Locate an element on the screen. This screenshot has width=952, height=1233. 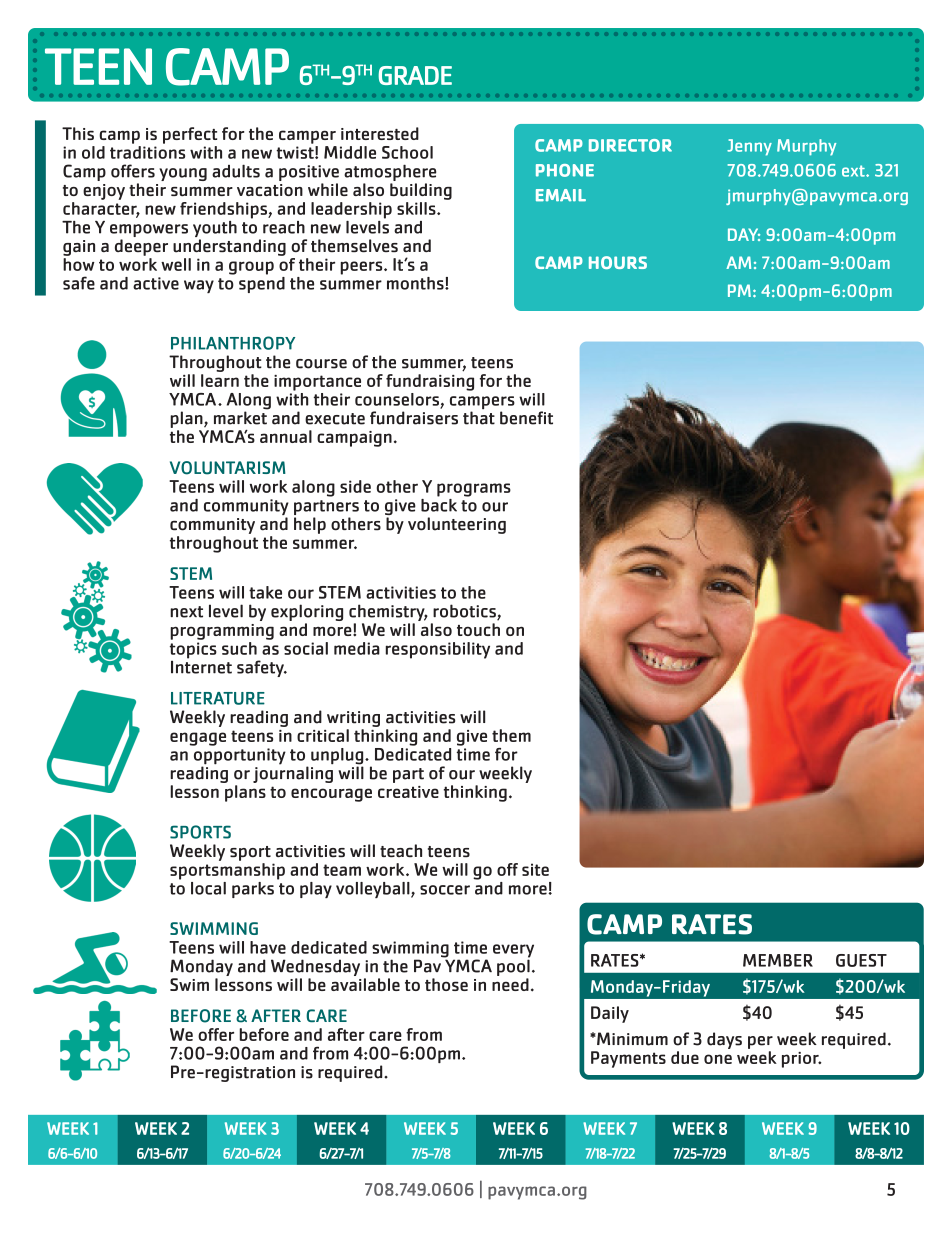
those is located at coordinates (446, 984).
